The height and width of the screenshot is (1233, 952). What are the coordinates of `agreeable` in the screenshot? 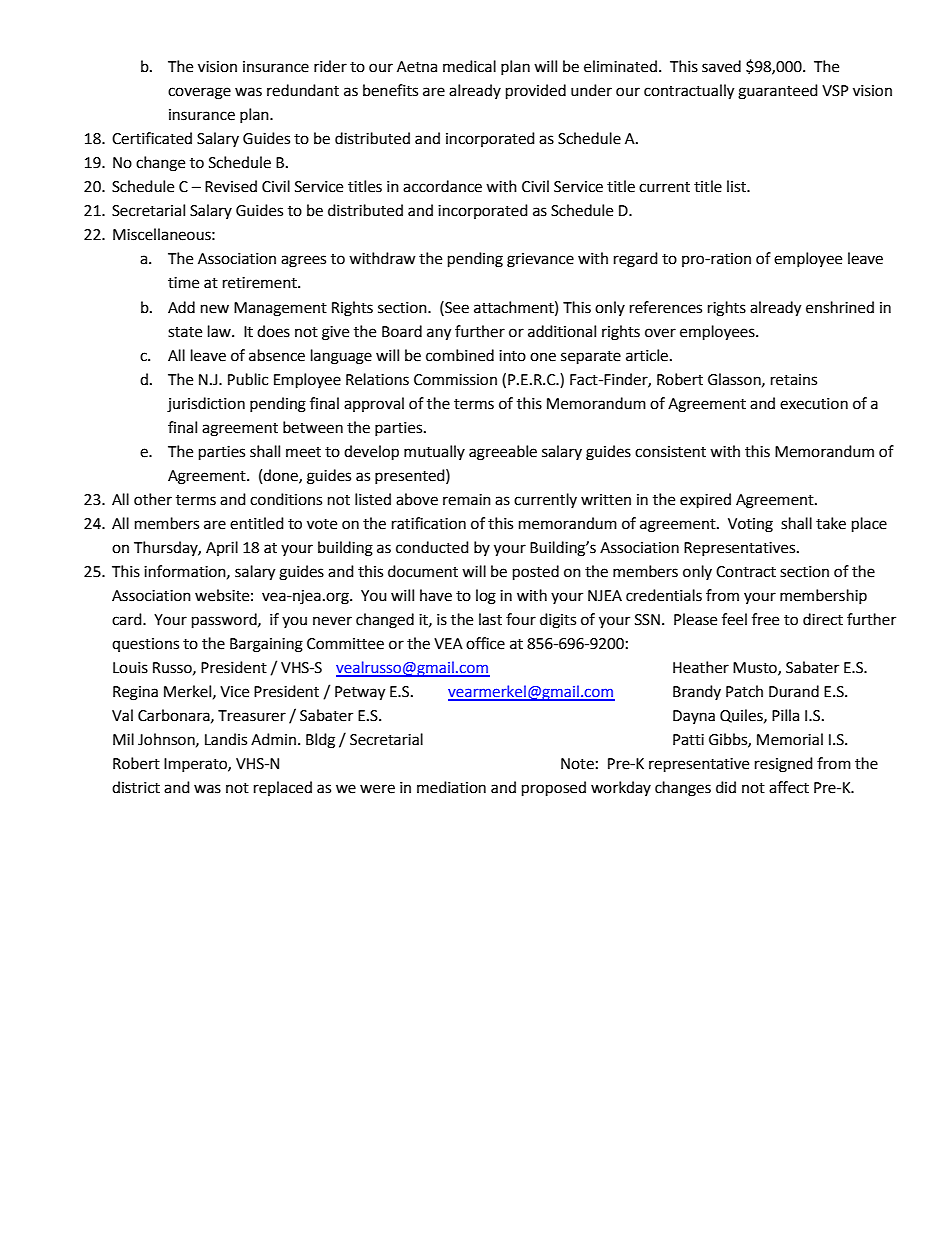 It's located at (503, 453).
